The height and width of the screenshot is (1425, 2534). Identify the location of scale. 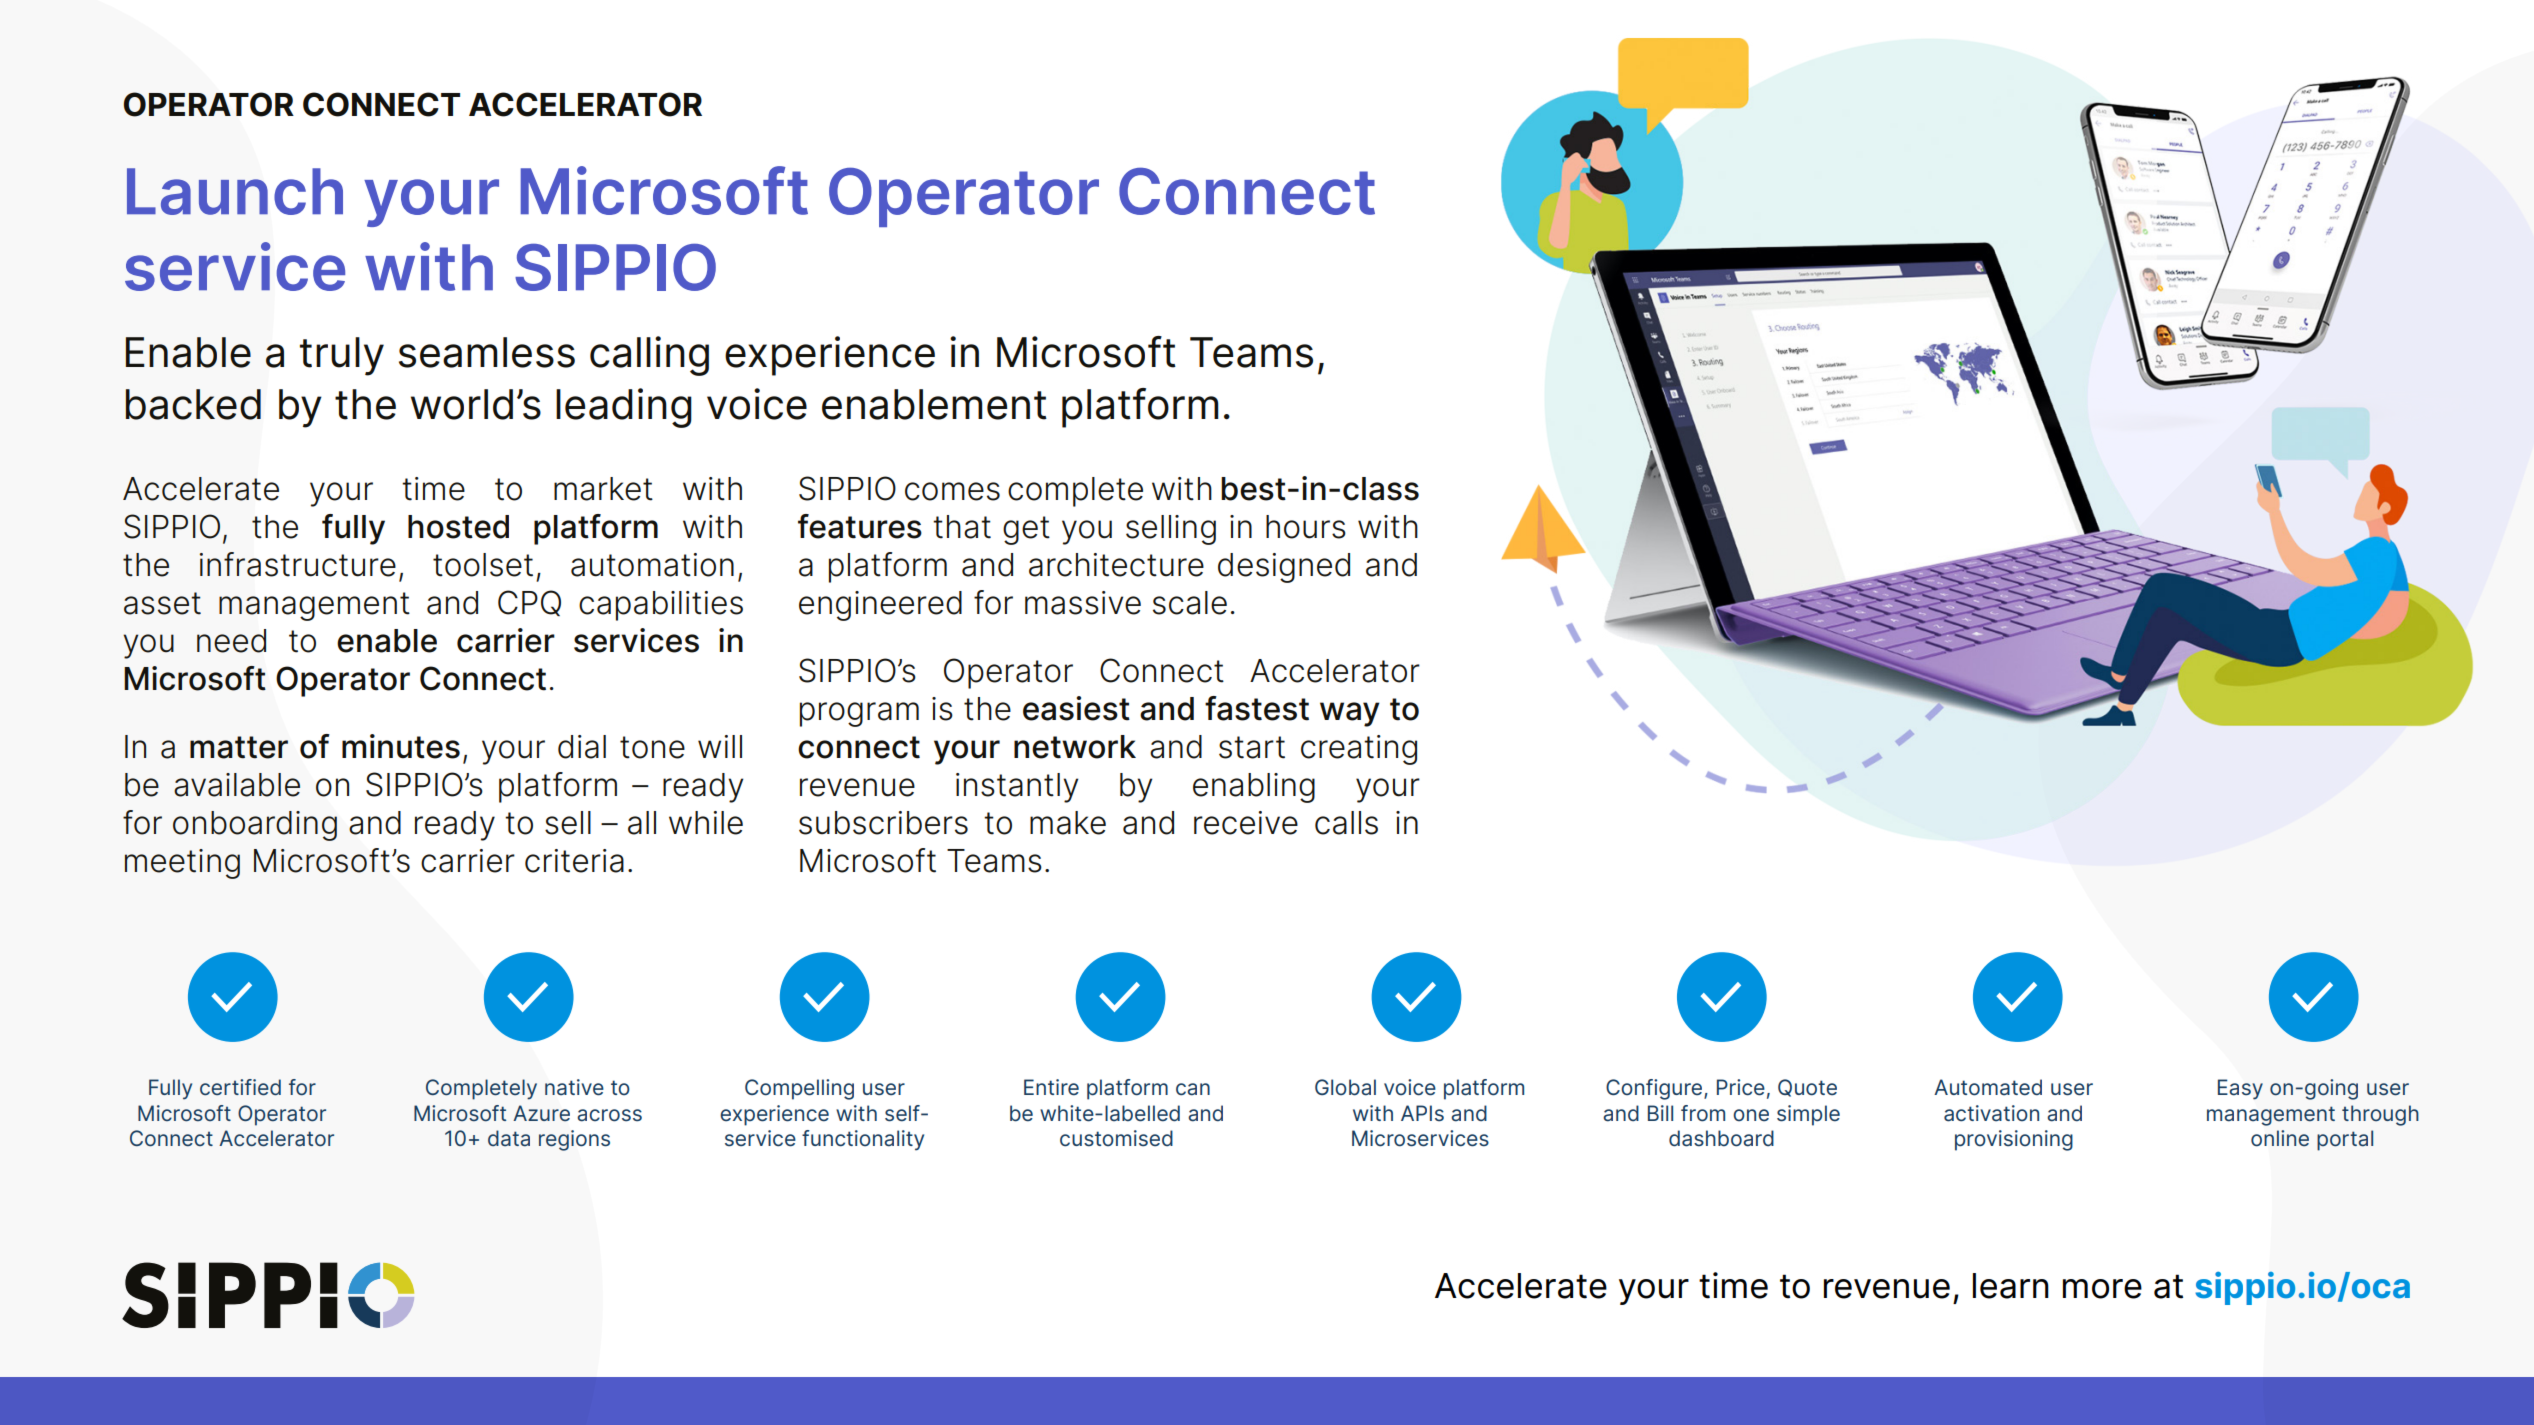
(1190, 603).
